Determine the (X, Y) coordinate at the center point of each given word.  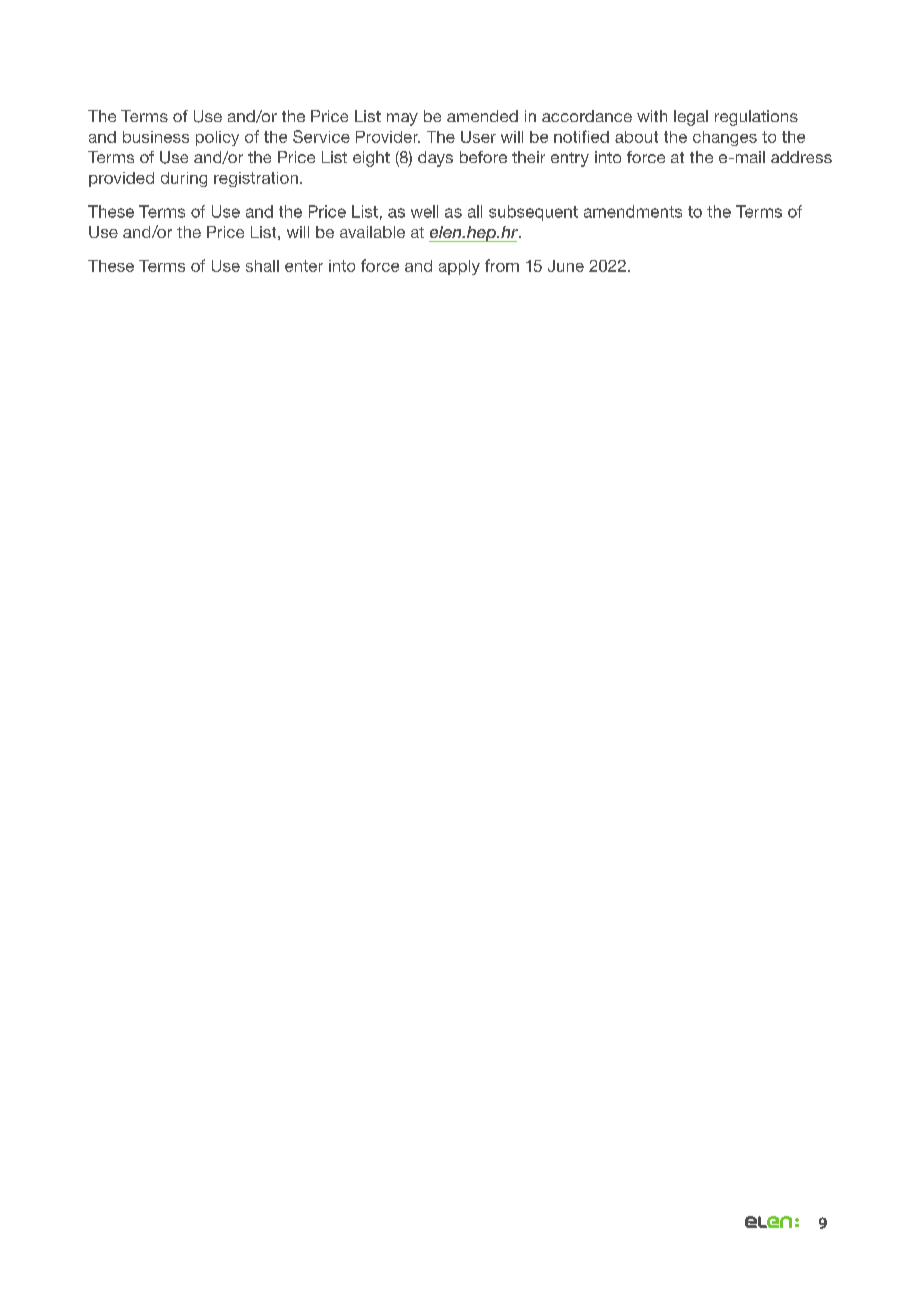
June (566, 266)
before (483, 157)
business (156, 137)
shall (262, 266)
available (372, 232)
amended (482, 116)
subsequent (533, 213)
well (424, 211)
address (801, 157)
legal (691, 118)
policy (217, 138)
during (184, 179)
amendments (633, 211)
